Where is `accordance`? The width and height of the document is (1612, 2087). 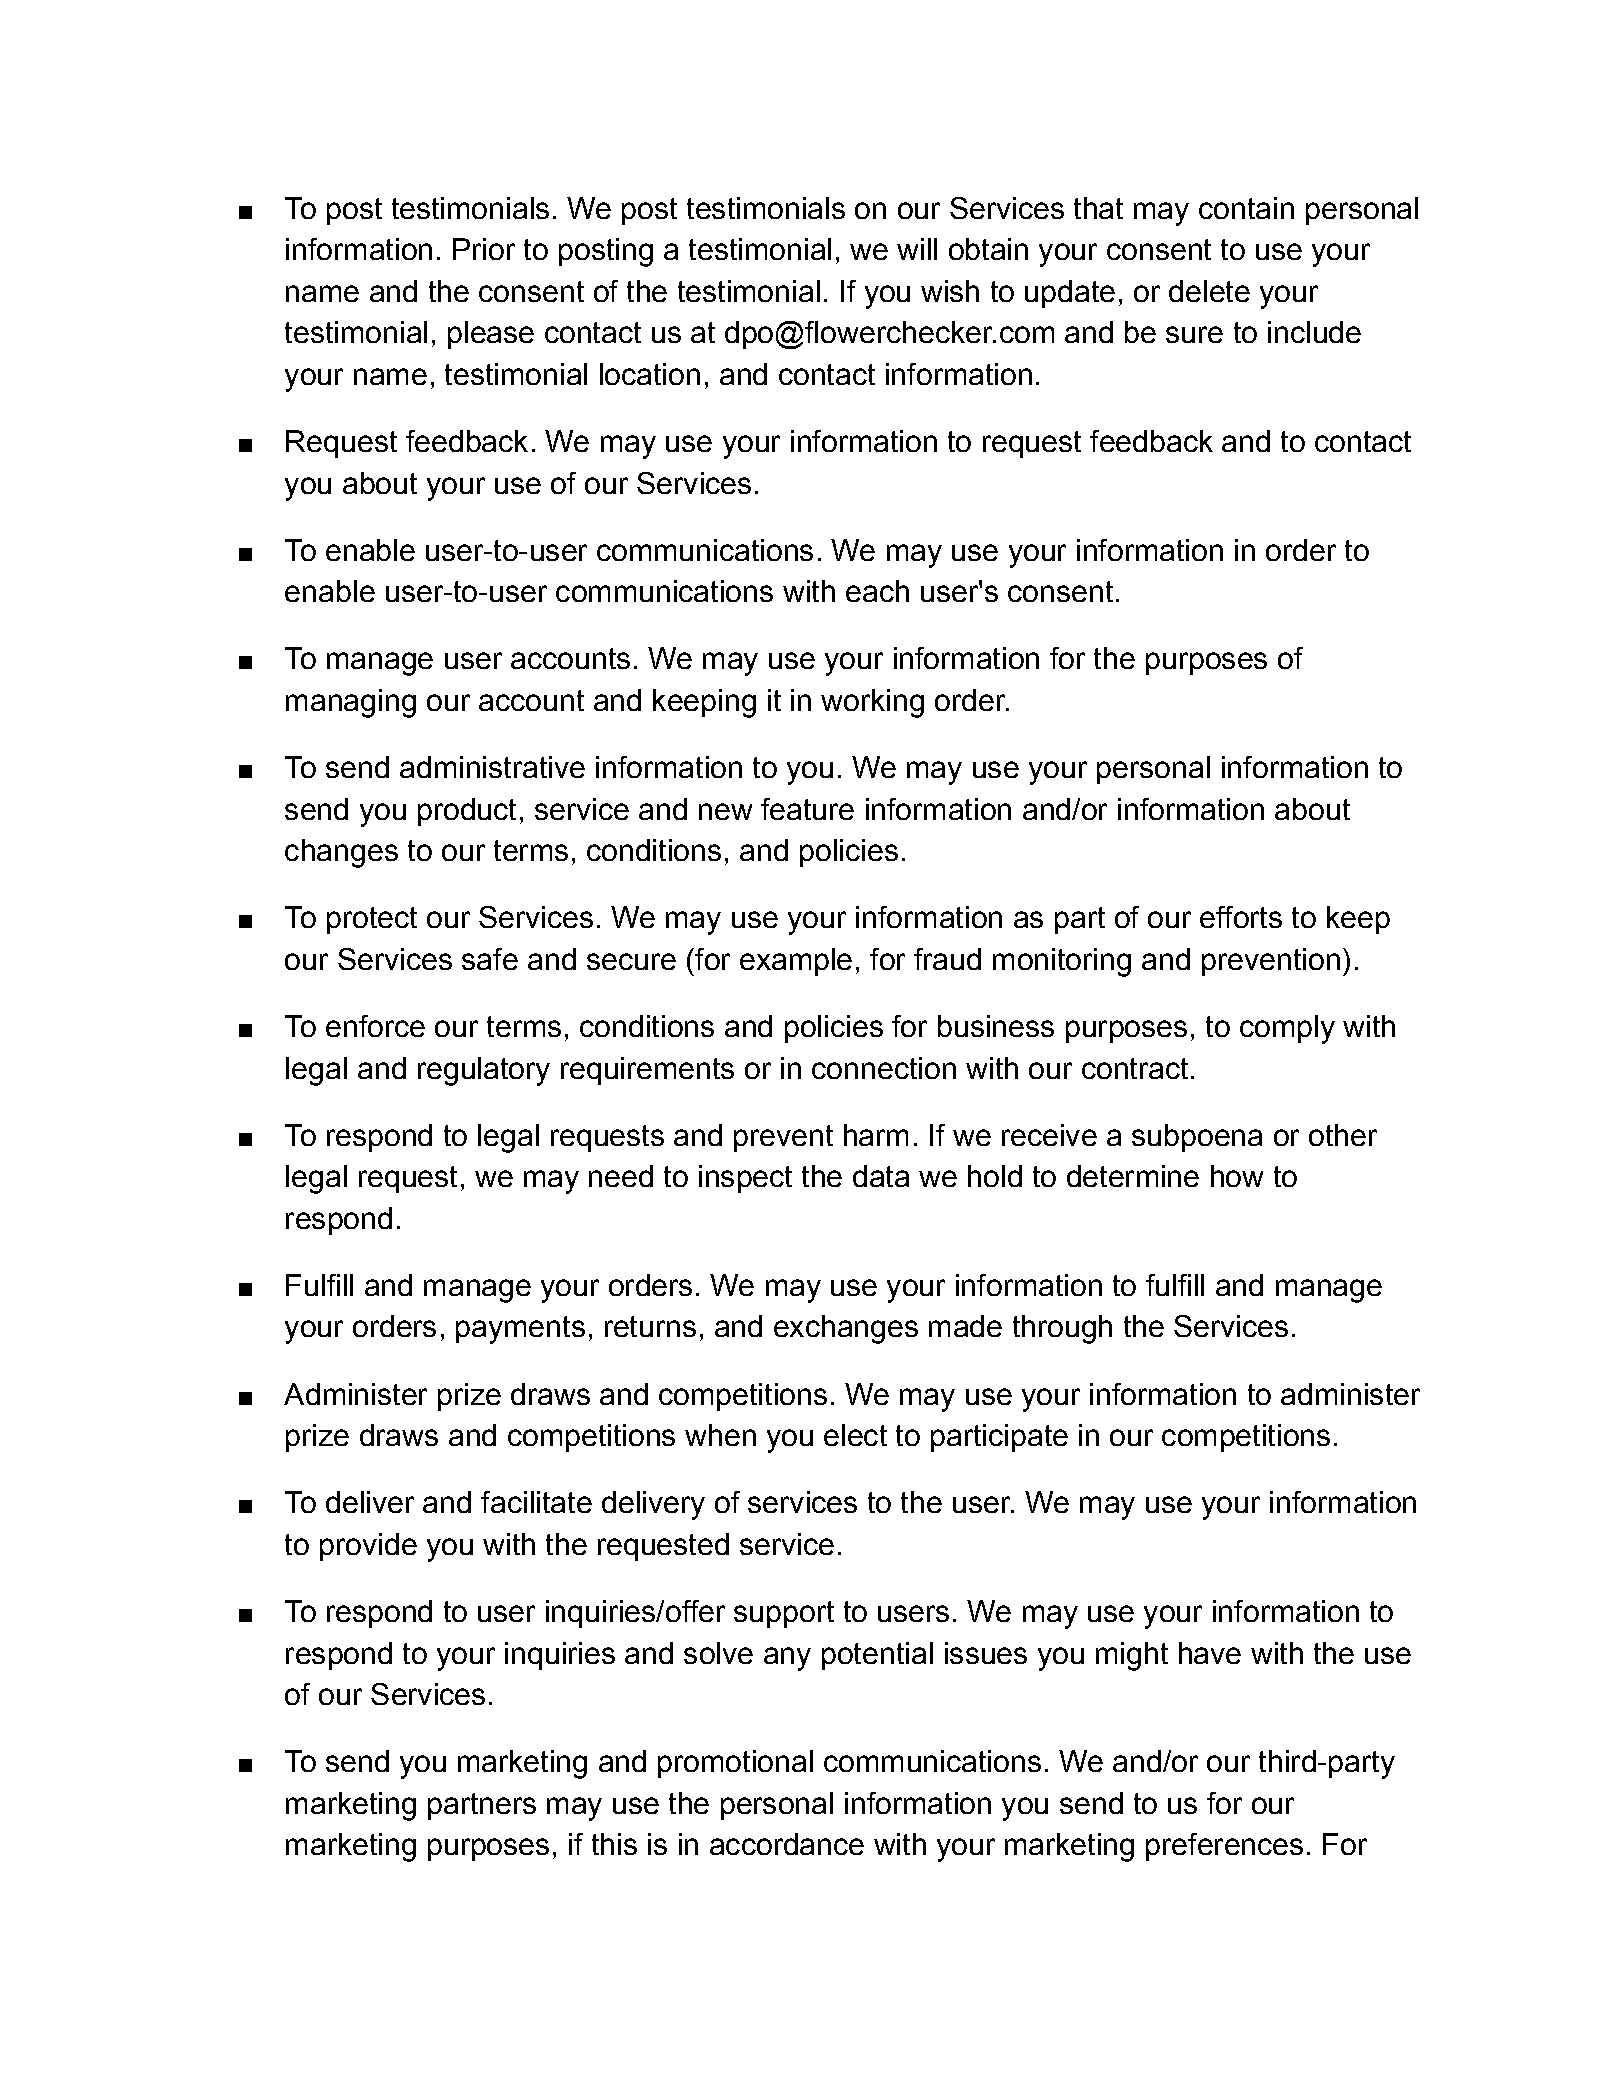
accordance is located at coordinates (787, 1844).
